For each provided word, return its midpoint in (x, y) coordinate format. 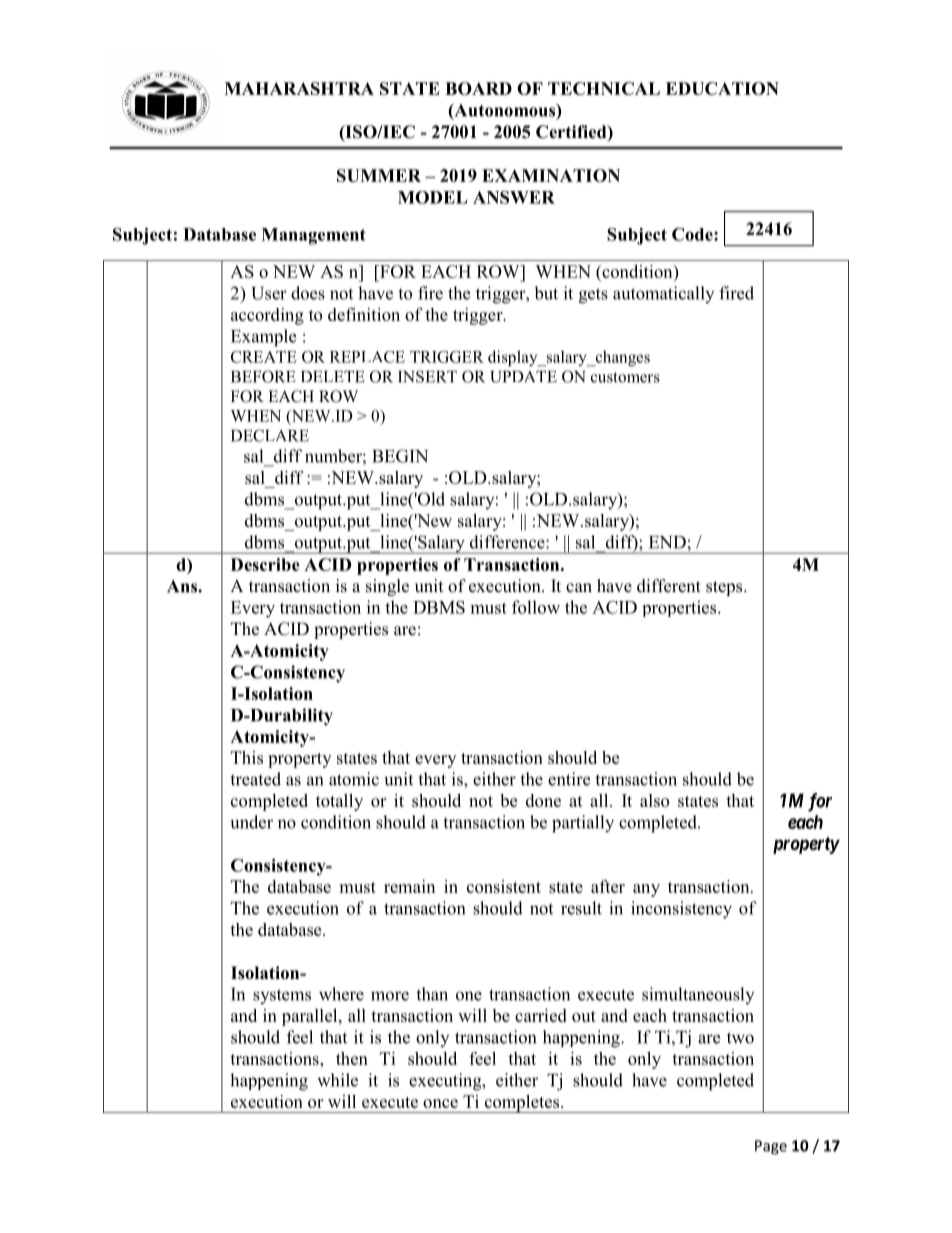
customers (625, 377)
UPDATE (523, 377)
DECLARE (270, 435)
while (337, 1080)
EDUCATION (722, 88)
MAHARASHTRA (299, 88)
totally (339, 802)
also (654, 800)
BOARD (478, 88)
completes (522, 1104)
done (543, 800)
